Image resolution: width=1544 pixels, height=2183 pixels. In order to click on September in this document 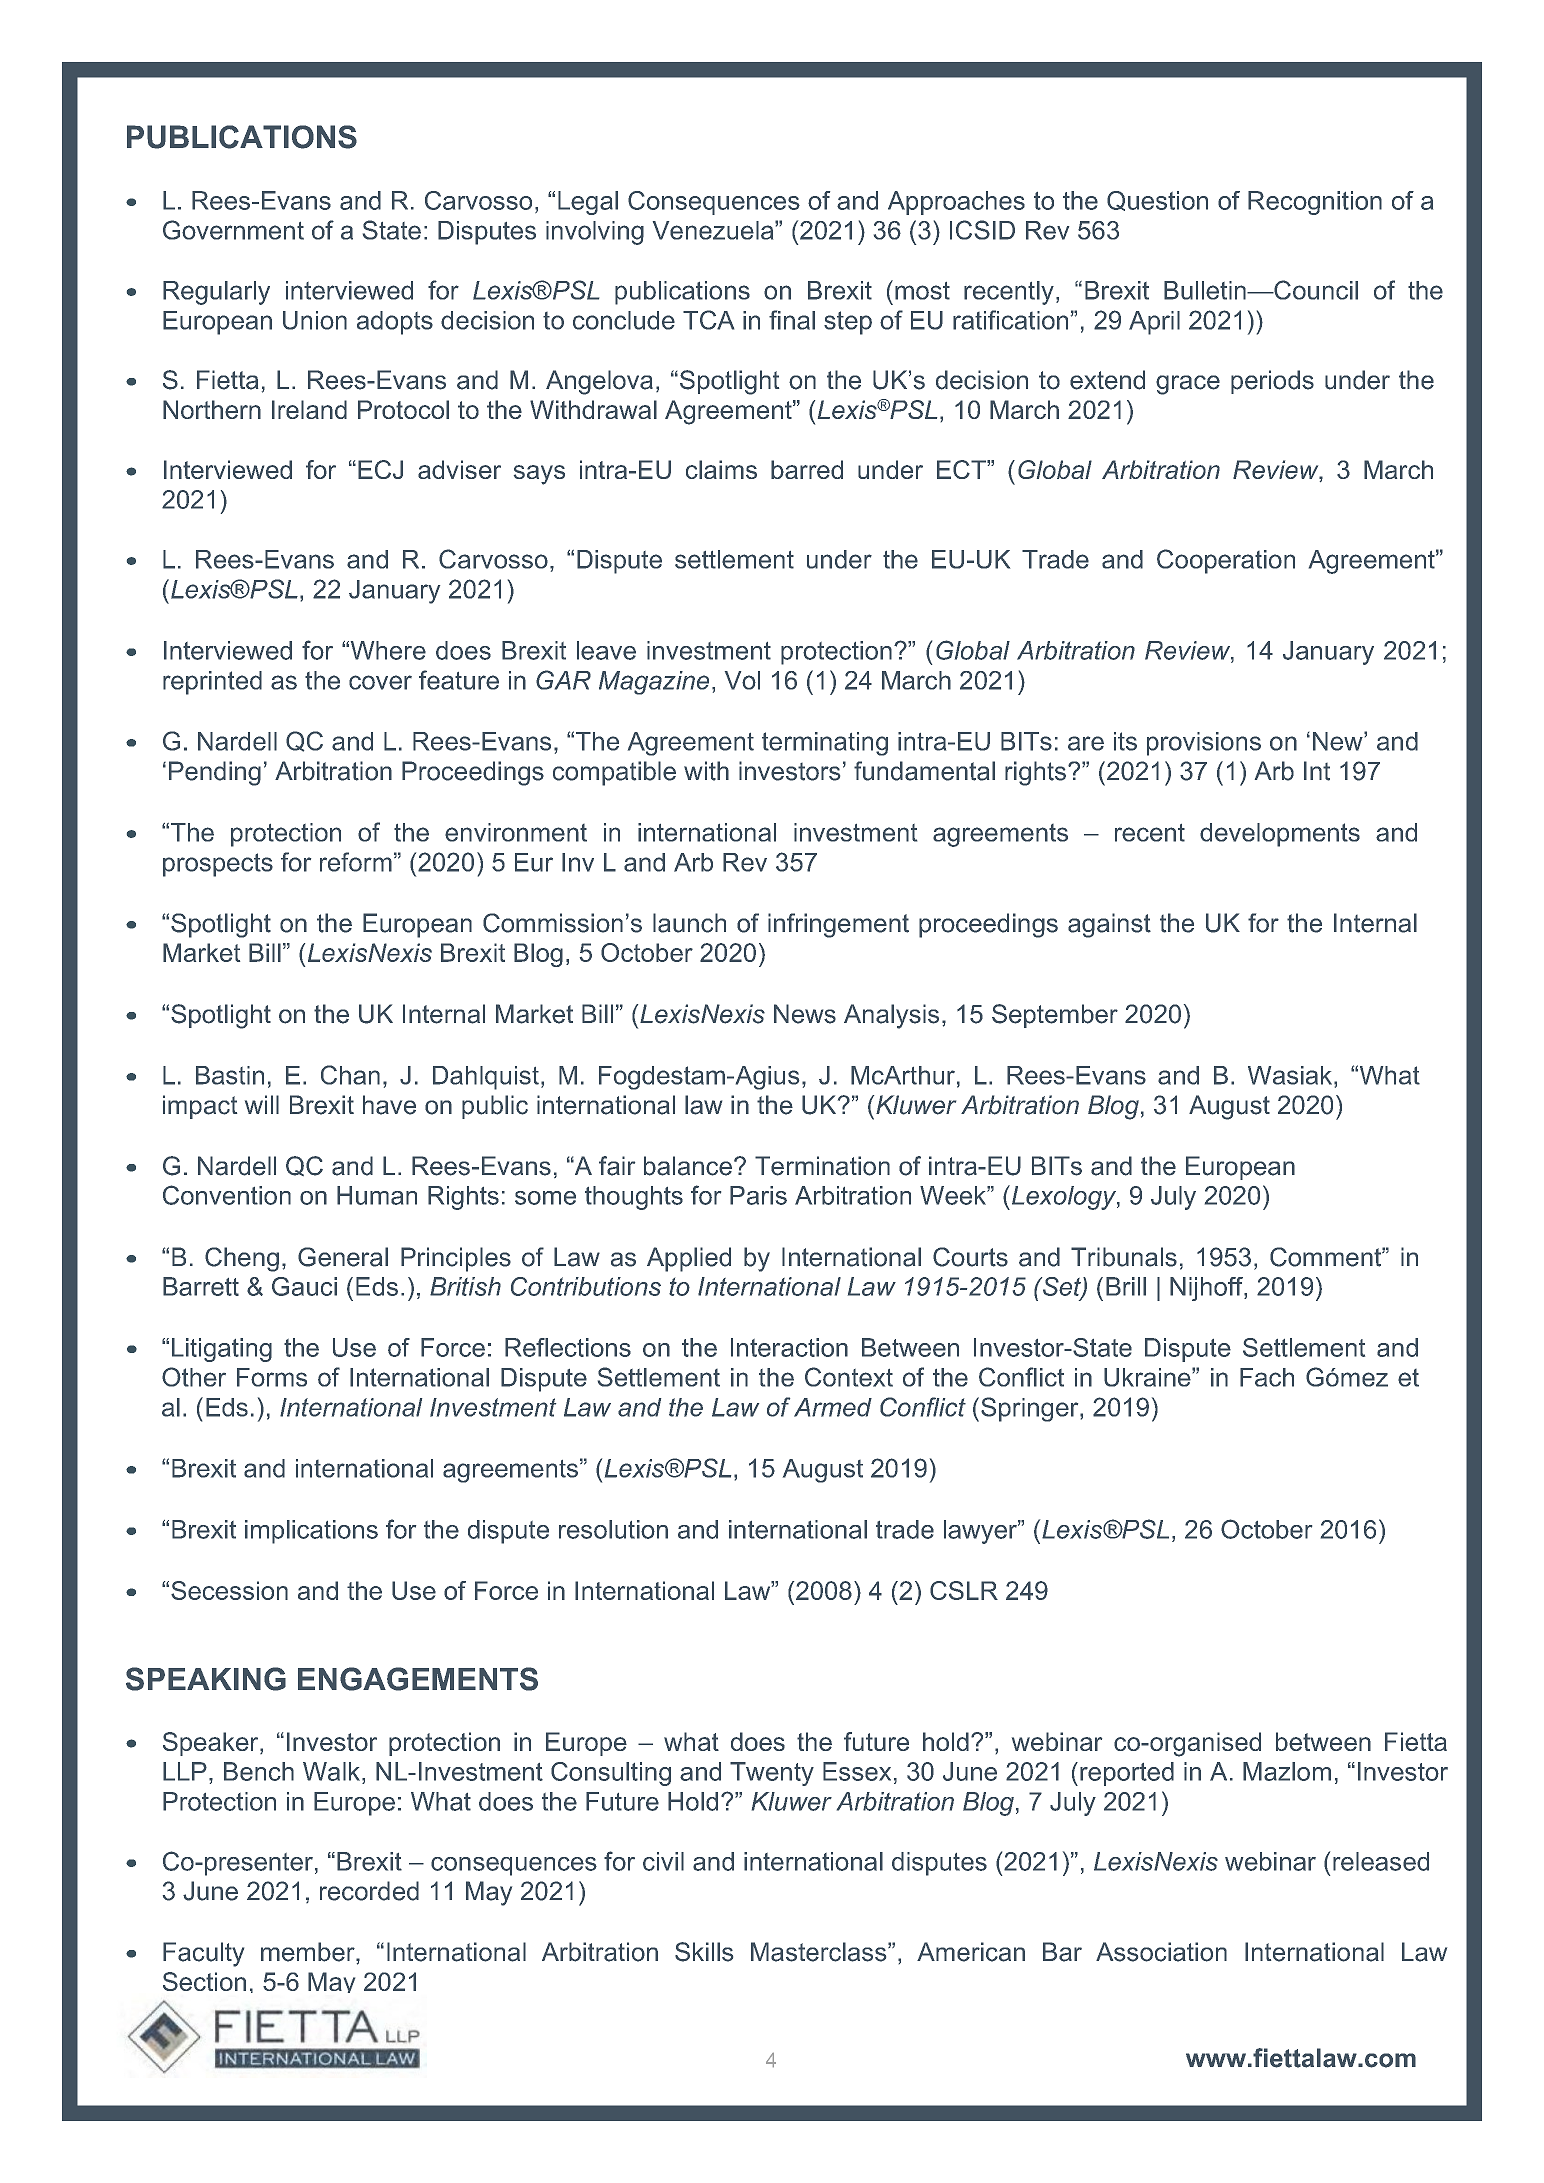, I will do `click(1055, 1016)`.
